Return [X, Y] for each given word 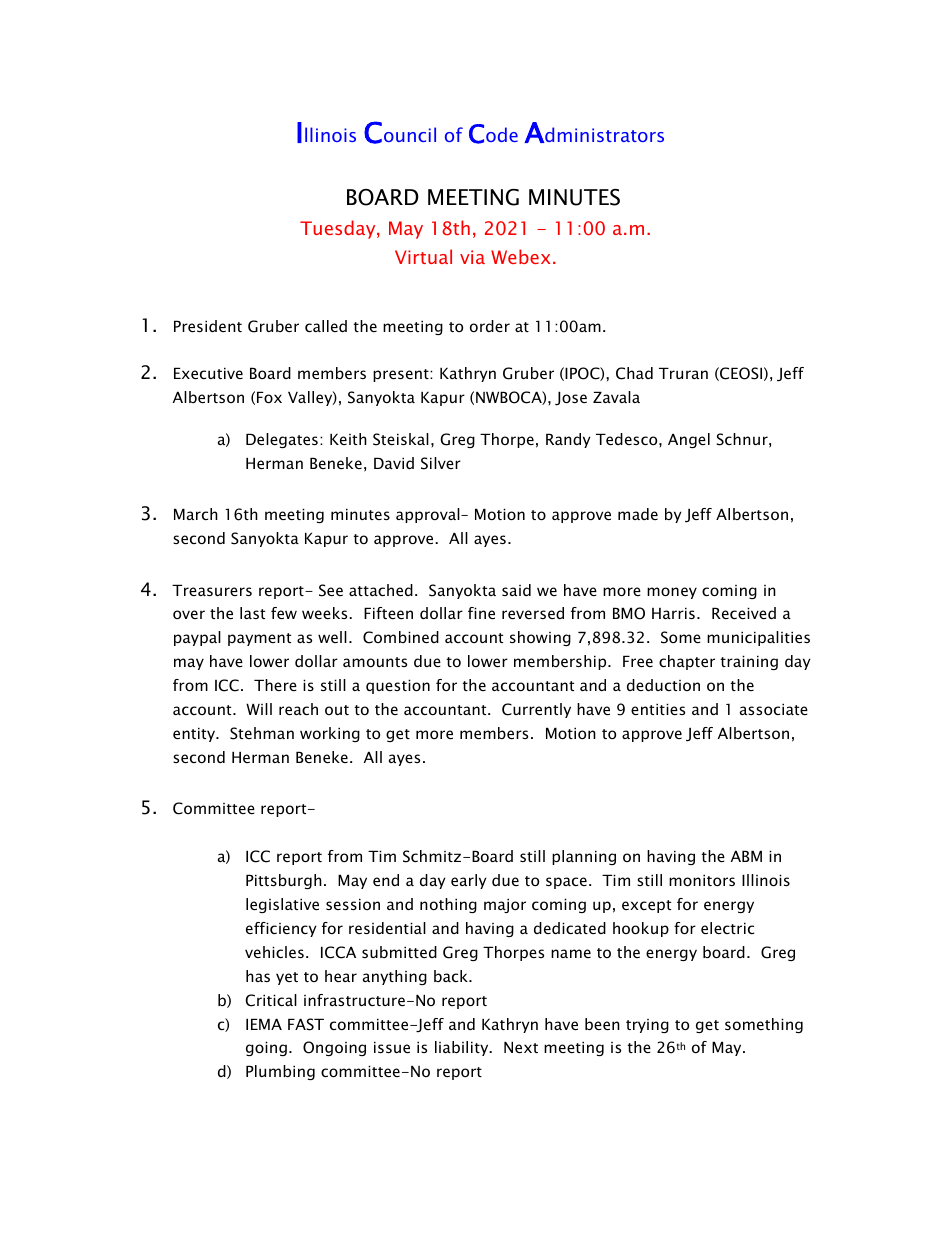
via [472, 257]
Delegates [282, 440]
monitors [702, 880]
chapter [687, 662]
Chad [634, 373]
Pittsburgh [284, 881]
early [469, 881]
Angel [689, 440]
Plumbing [280, 1072]
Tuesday [339, 229]
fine [481, 613]
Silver [441, 463]
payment [259, 639]
